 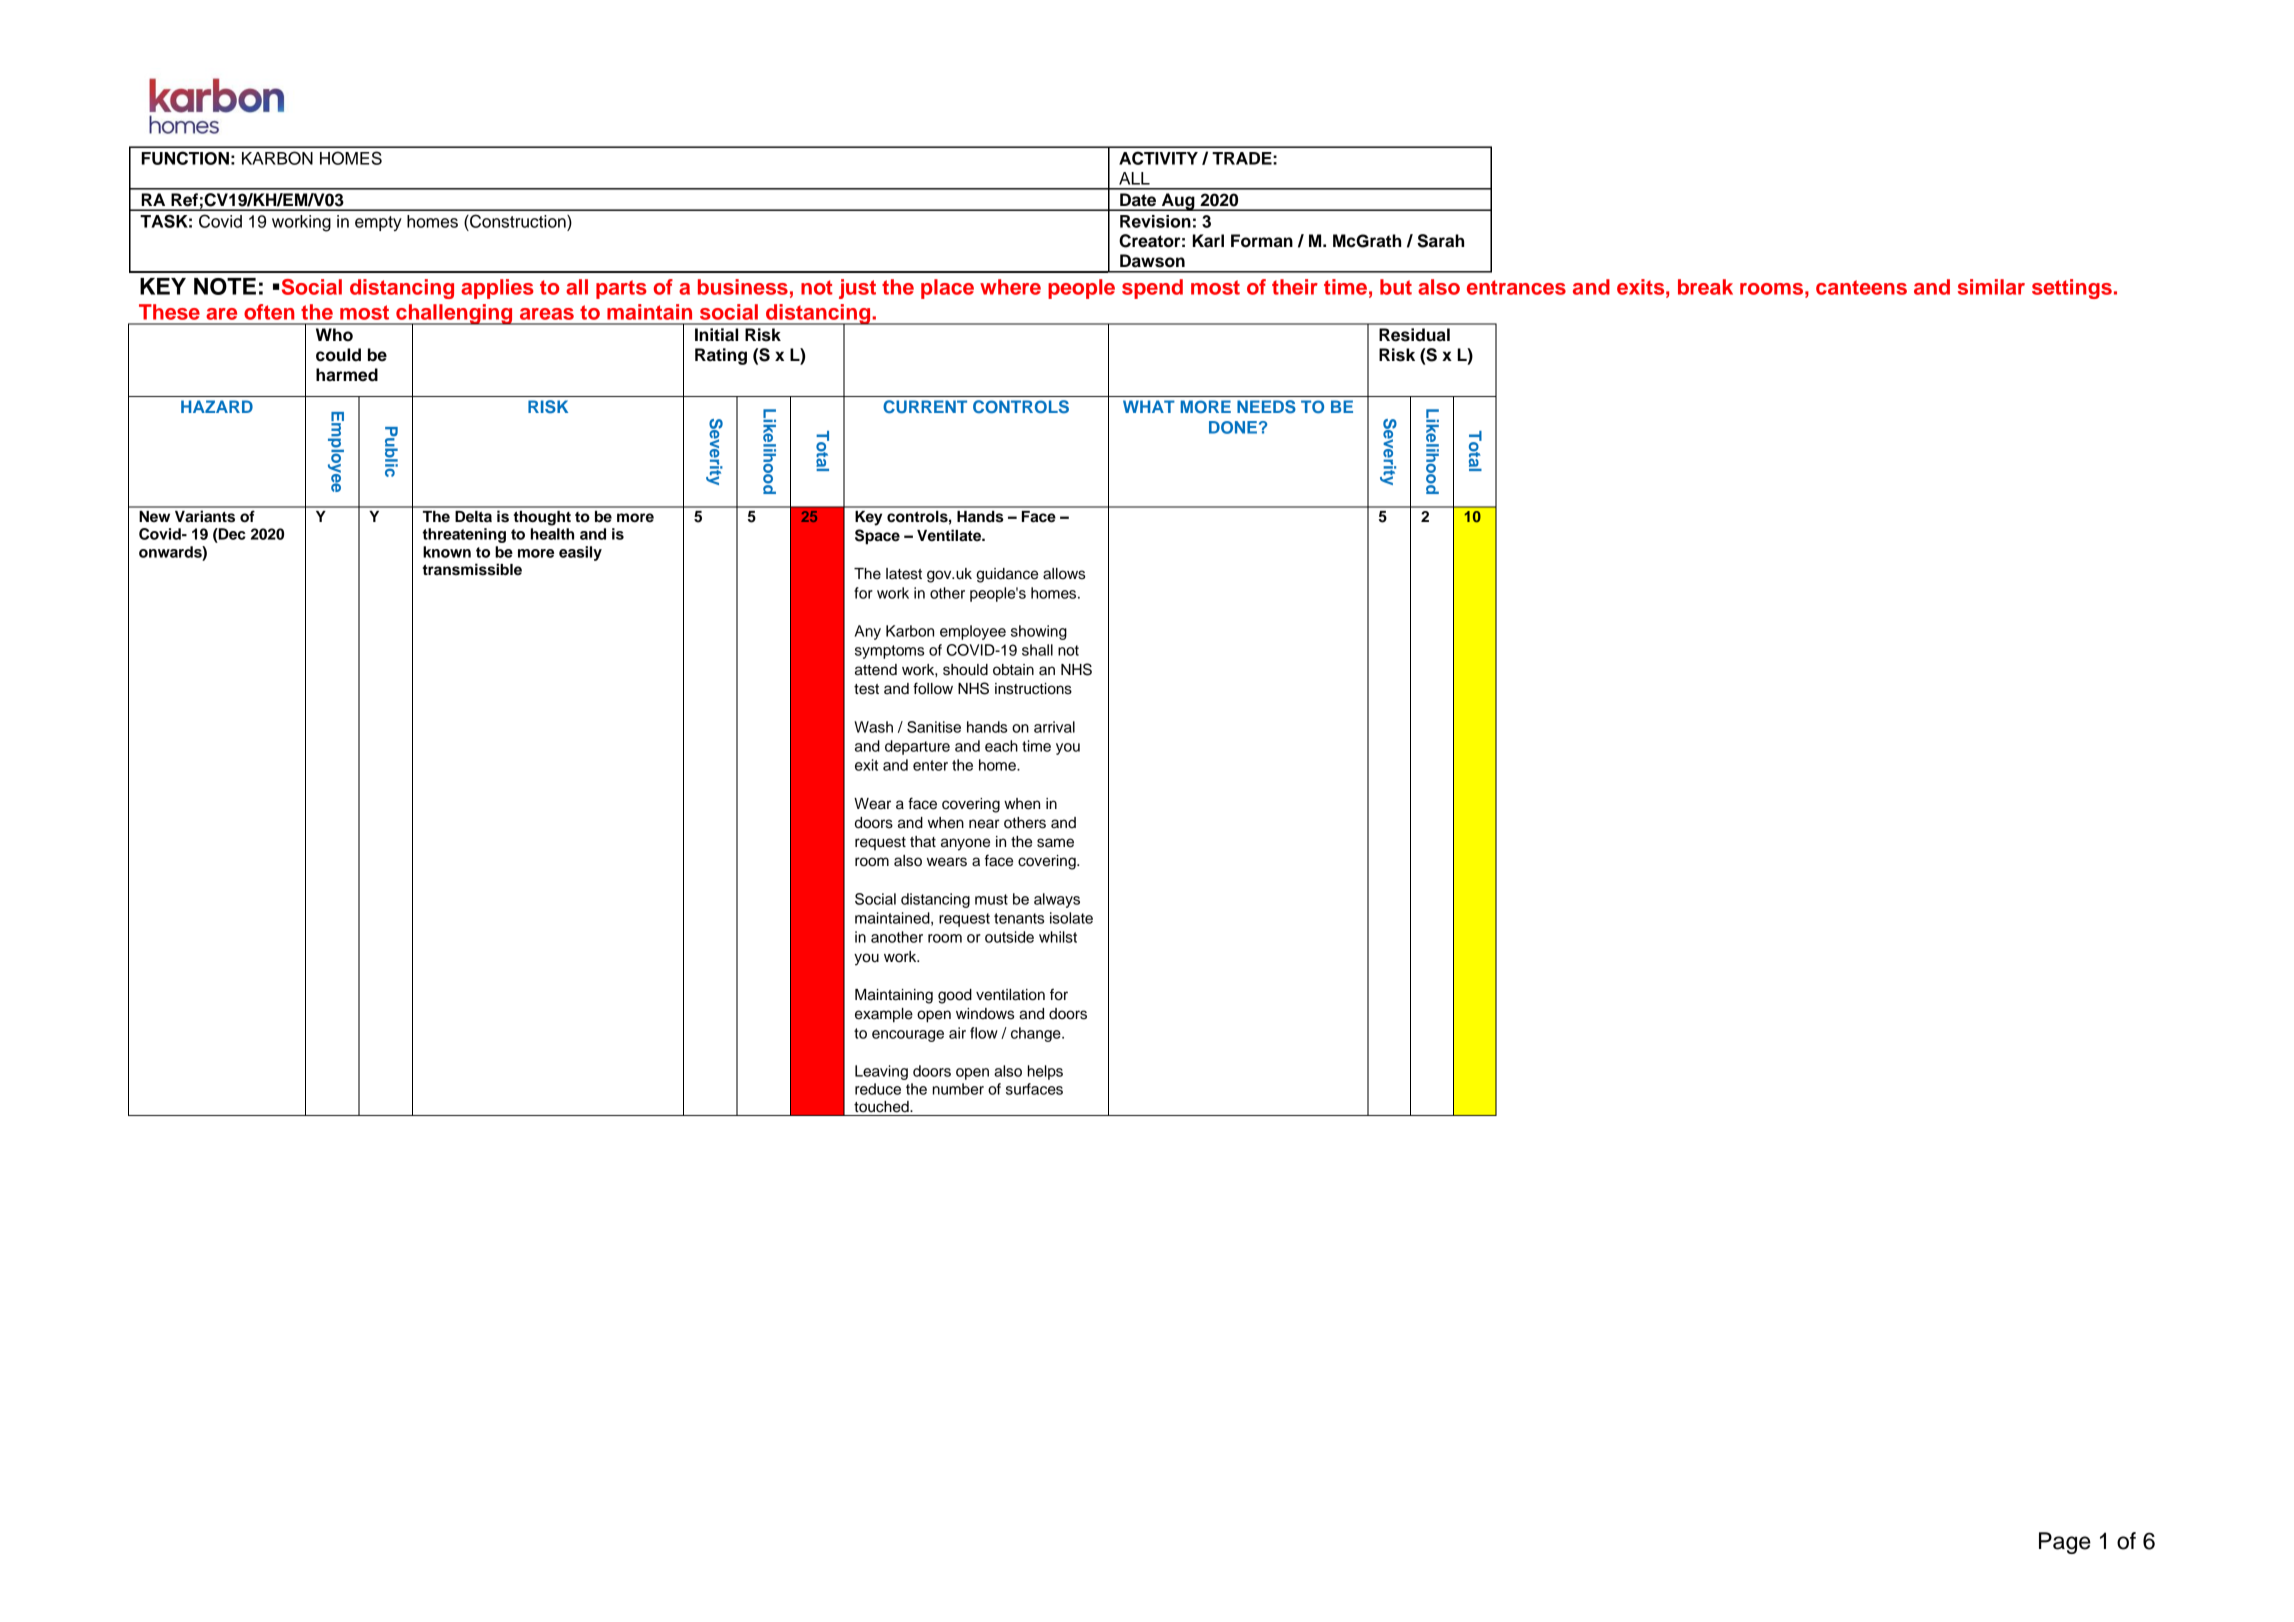 What do you see at coordinates (1233, 427) in the screenshot?
I see `DONE` at bounding box center [1233, 427].
